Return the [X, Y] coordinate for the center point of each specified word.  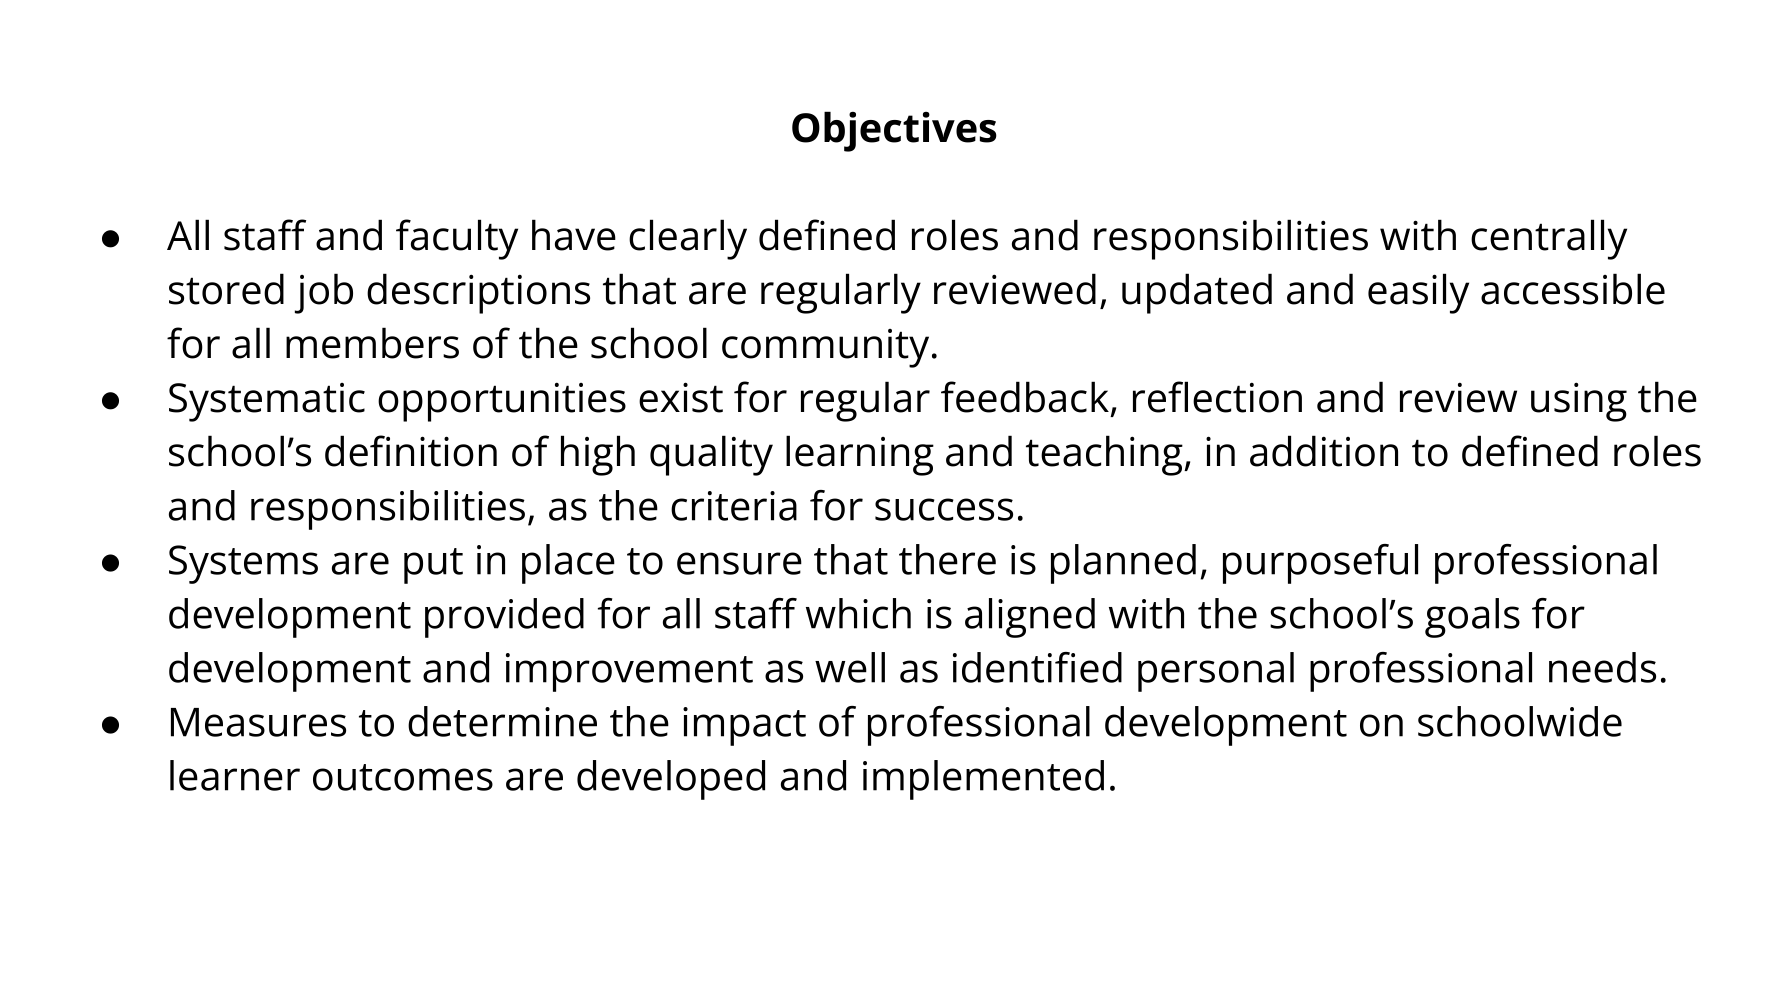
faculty [457, 239]
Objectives [894, 131]
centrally [1549, 239]
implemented [983, 780]
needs [1602, 667]
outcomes [403, 777]
